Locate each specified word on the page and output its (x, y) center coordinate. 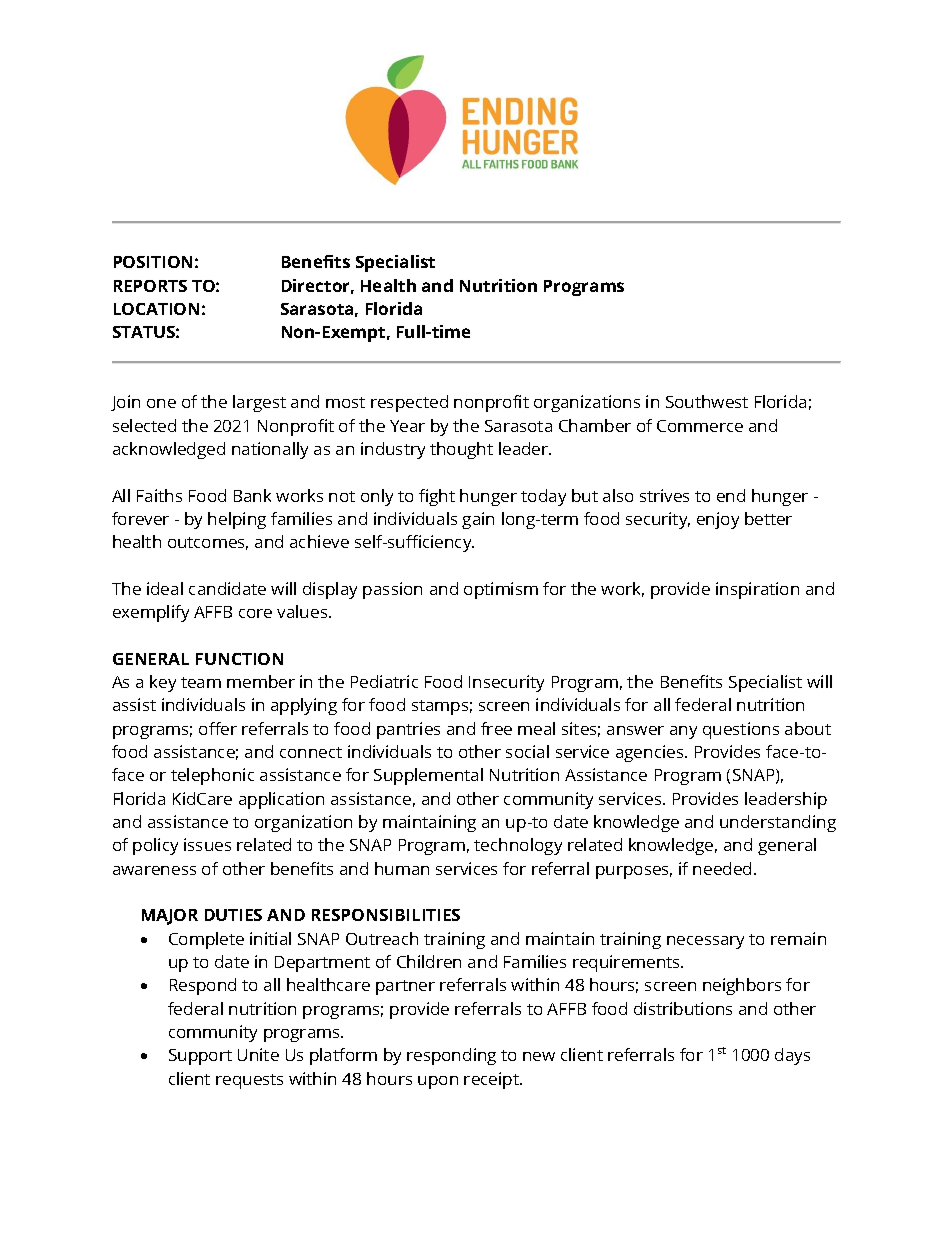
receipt (492, 1080)
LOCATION (156, 309)
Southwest (707, 401)
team (201, 682)
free (496, 728)
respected (409, 403)
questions (741, 730)
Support (200, 1057)
